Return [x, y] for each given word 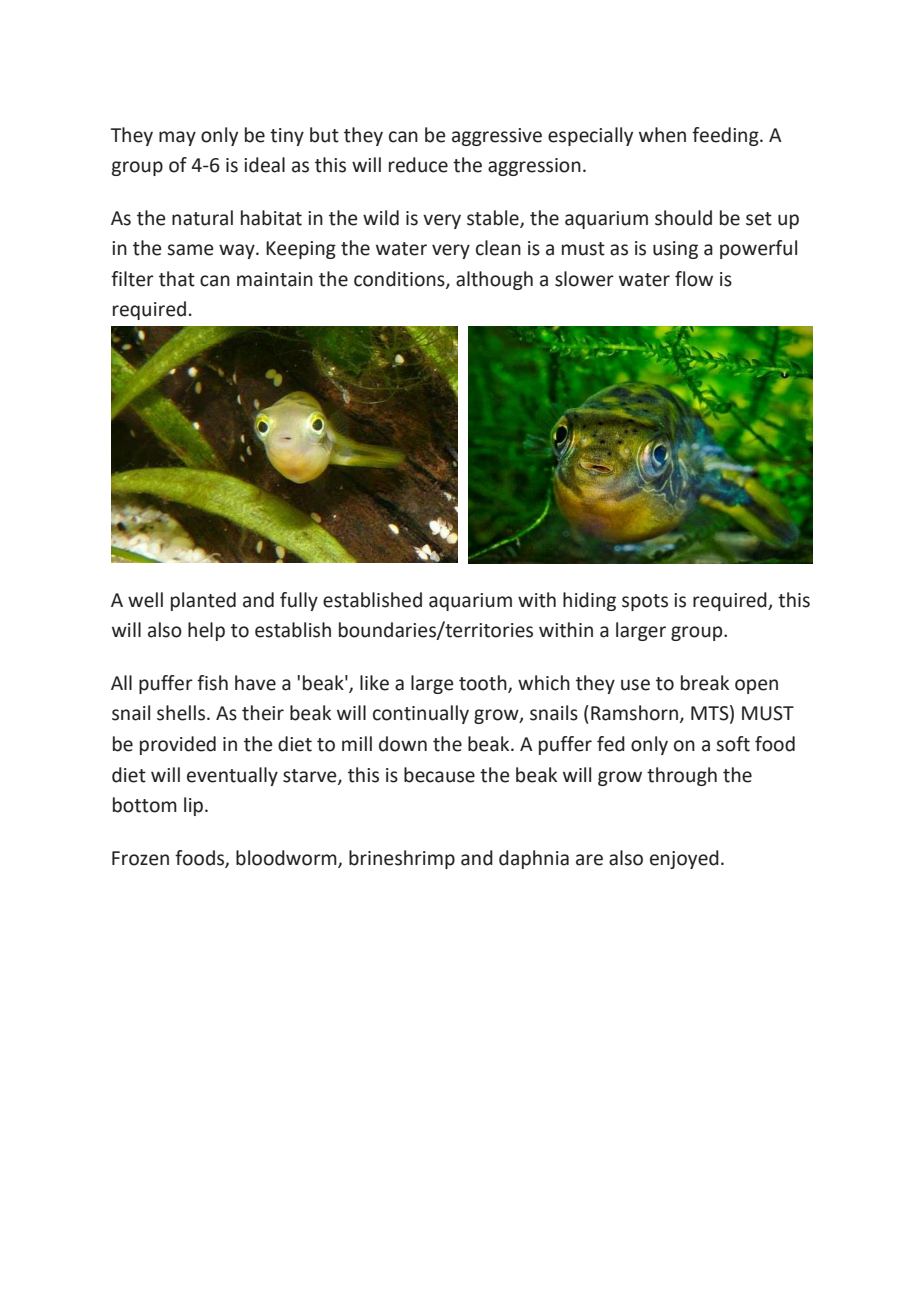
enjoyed [684, 859]
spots [645, 602]
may [177, 138]
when [662, 135]
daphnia [534, 859]
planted [203, 601]
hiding [589, 601]
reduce [418, 165]
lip [193, 806]
